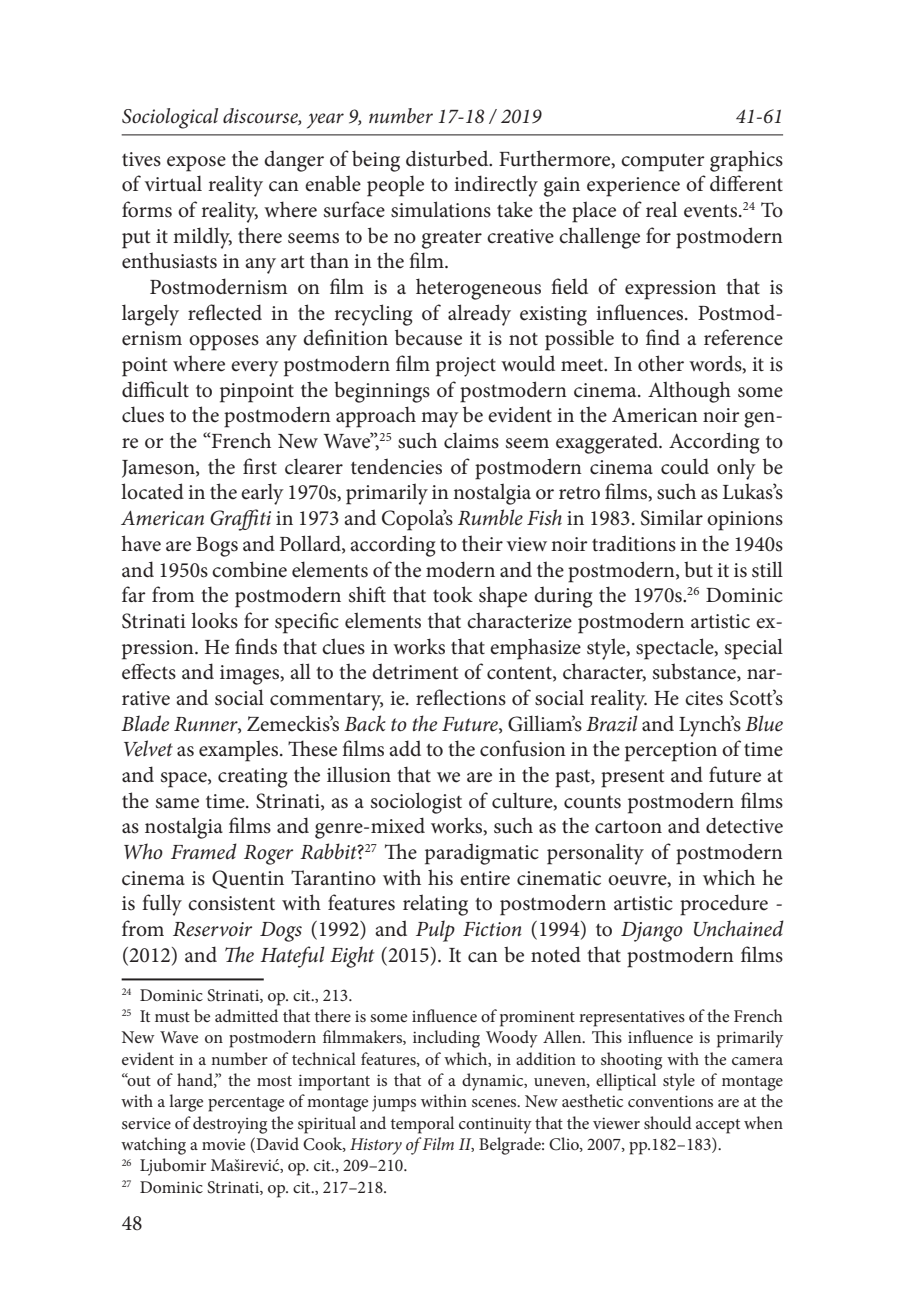 This image has height=1316, width=923. Describe the element at coordinates (453, 594) in the image. I see `took` at that location.
